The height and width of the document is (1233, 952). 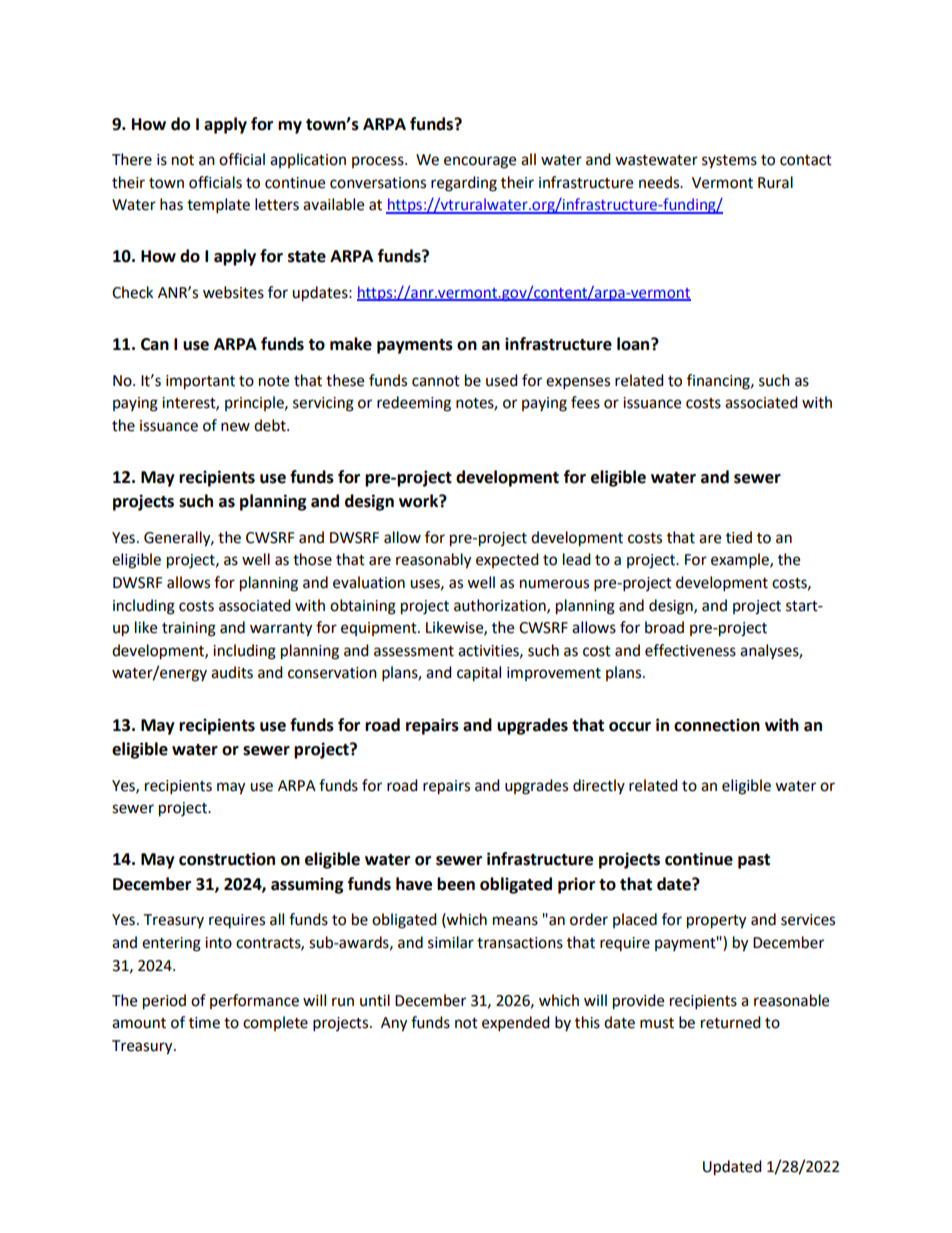 I want to click on directly, so click(x=599, y=786).
